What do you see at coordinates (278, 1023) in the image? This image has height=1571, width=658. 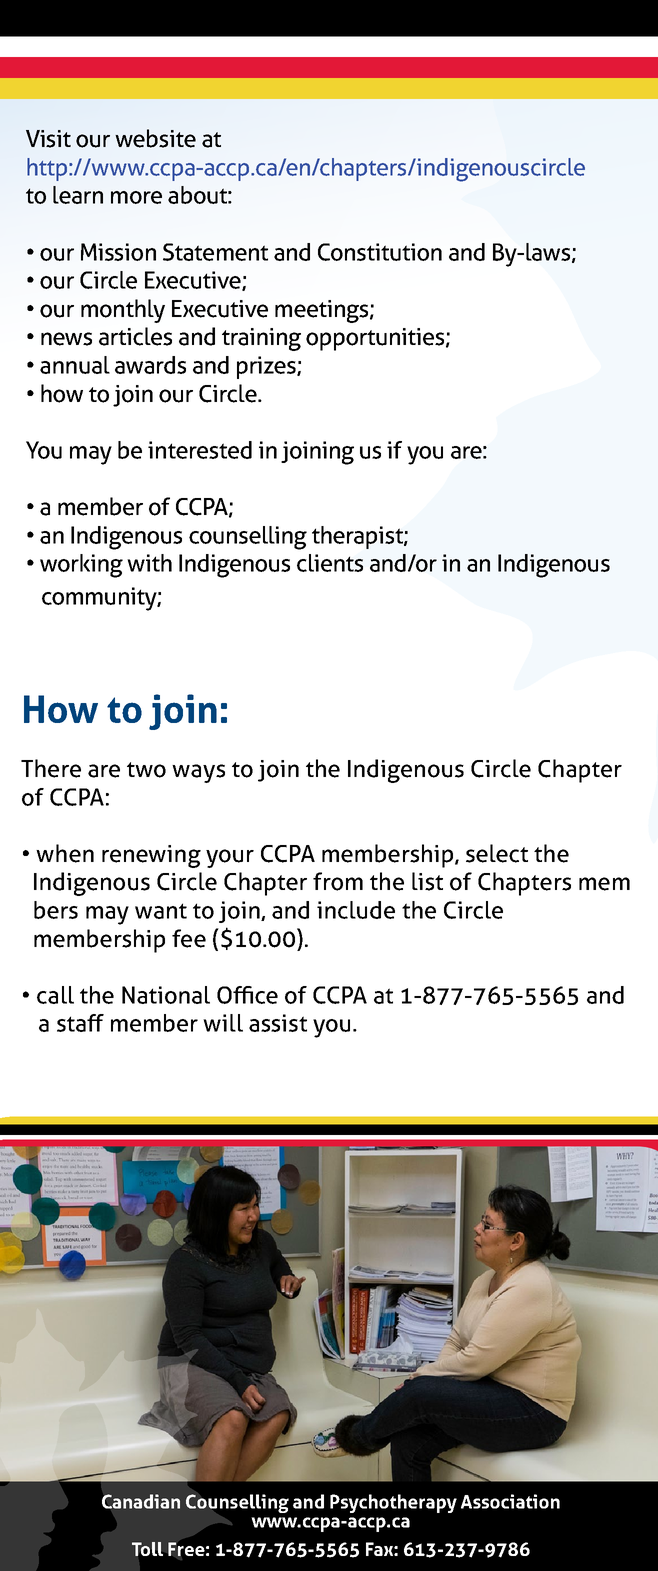 I see `assist` at bounding box center [278, 1023].
